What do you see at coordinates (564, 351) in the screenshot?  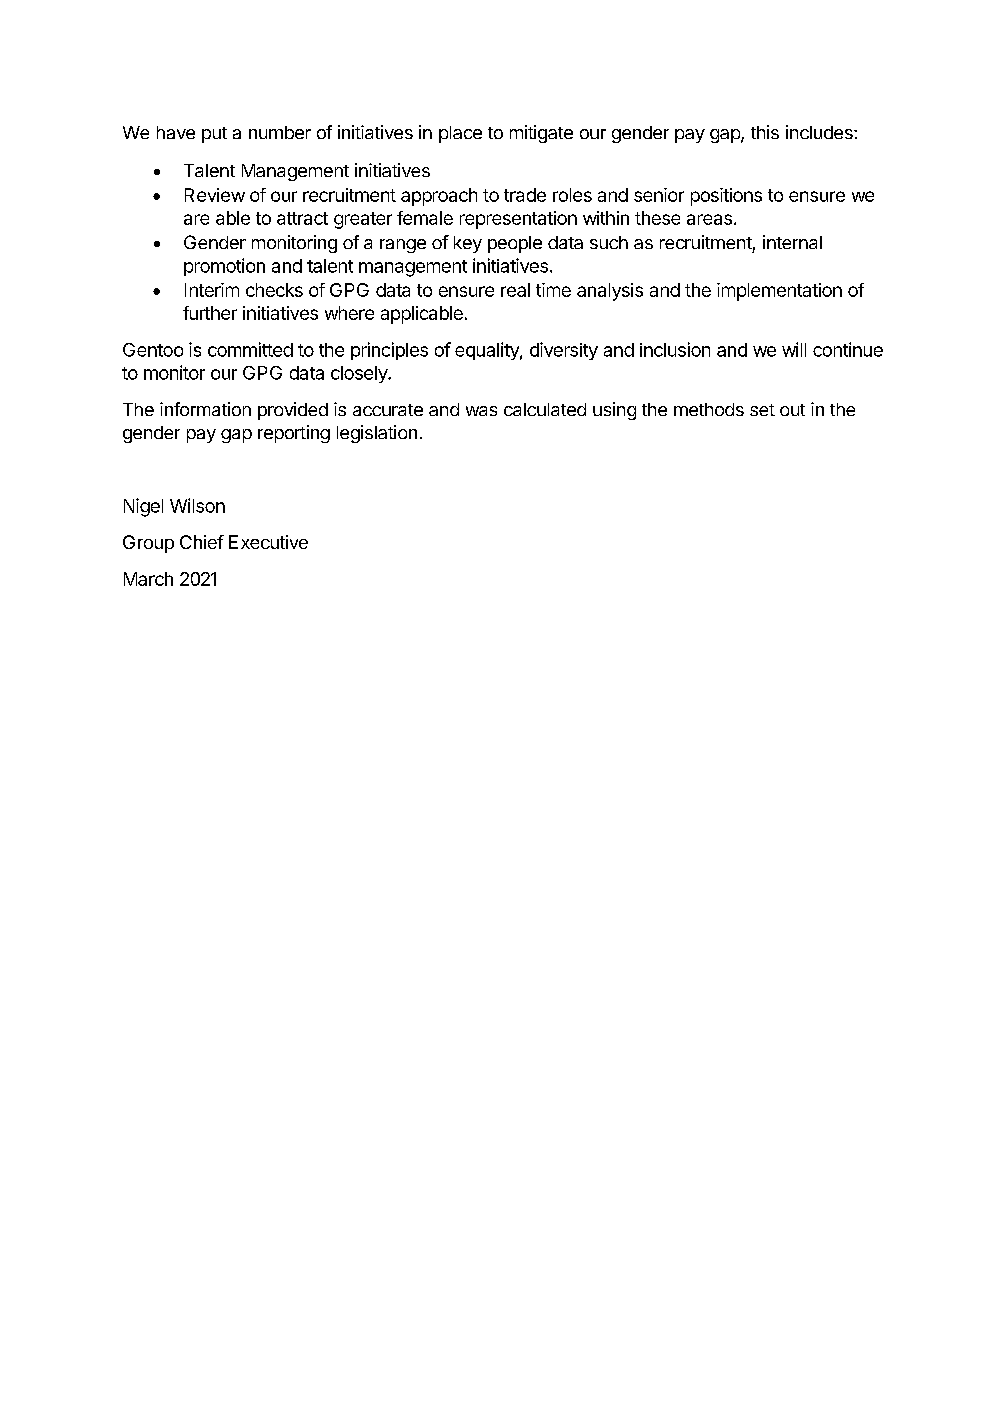 I see `diversity` at bounding box center [564, 351].
